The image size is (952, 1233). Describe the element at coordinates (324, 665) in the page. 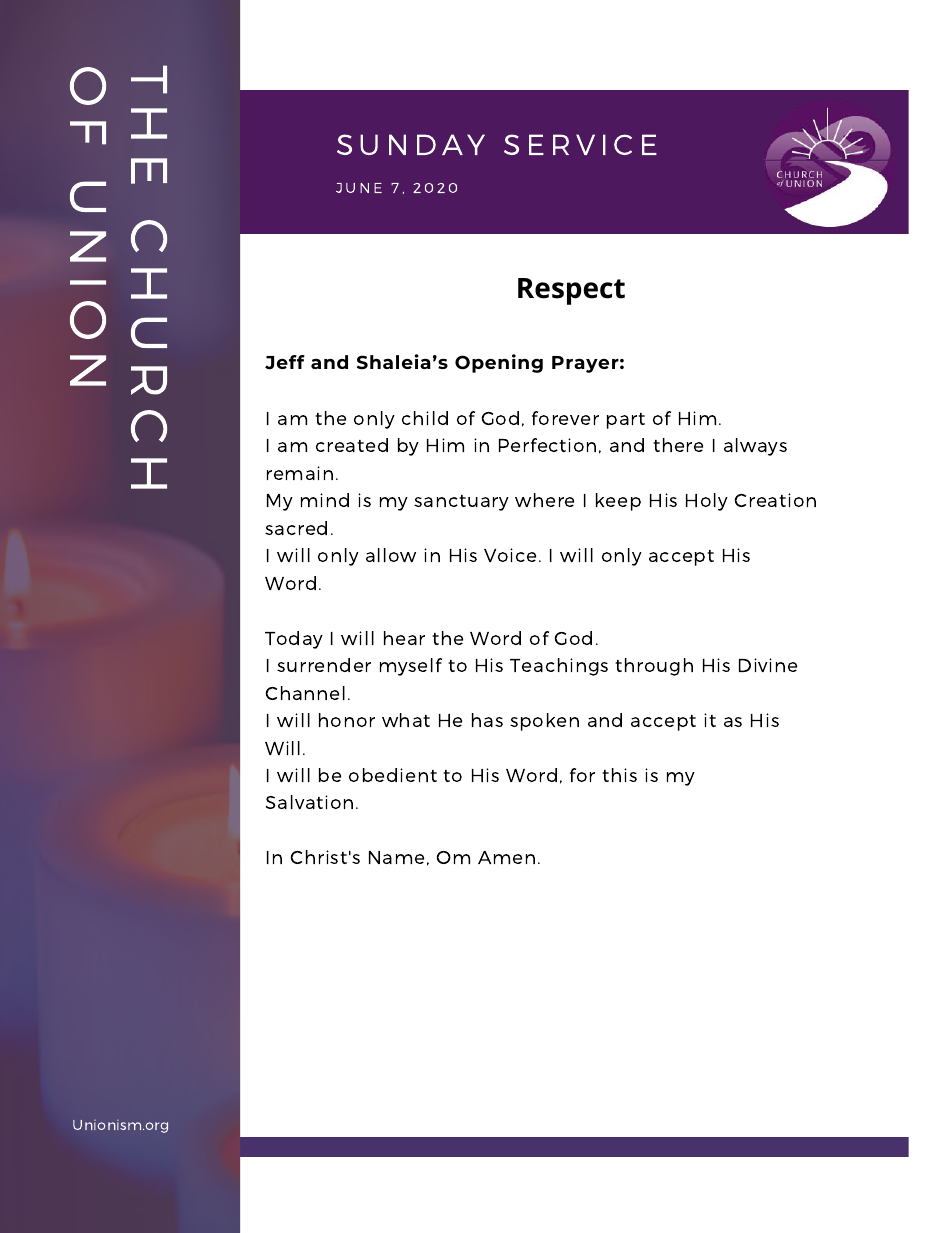

I see `surrender` at that location.
